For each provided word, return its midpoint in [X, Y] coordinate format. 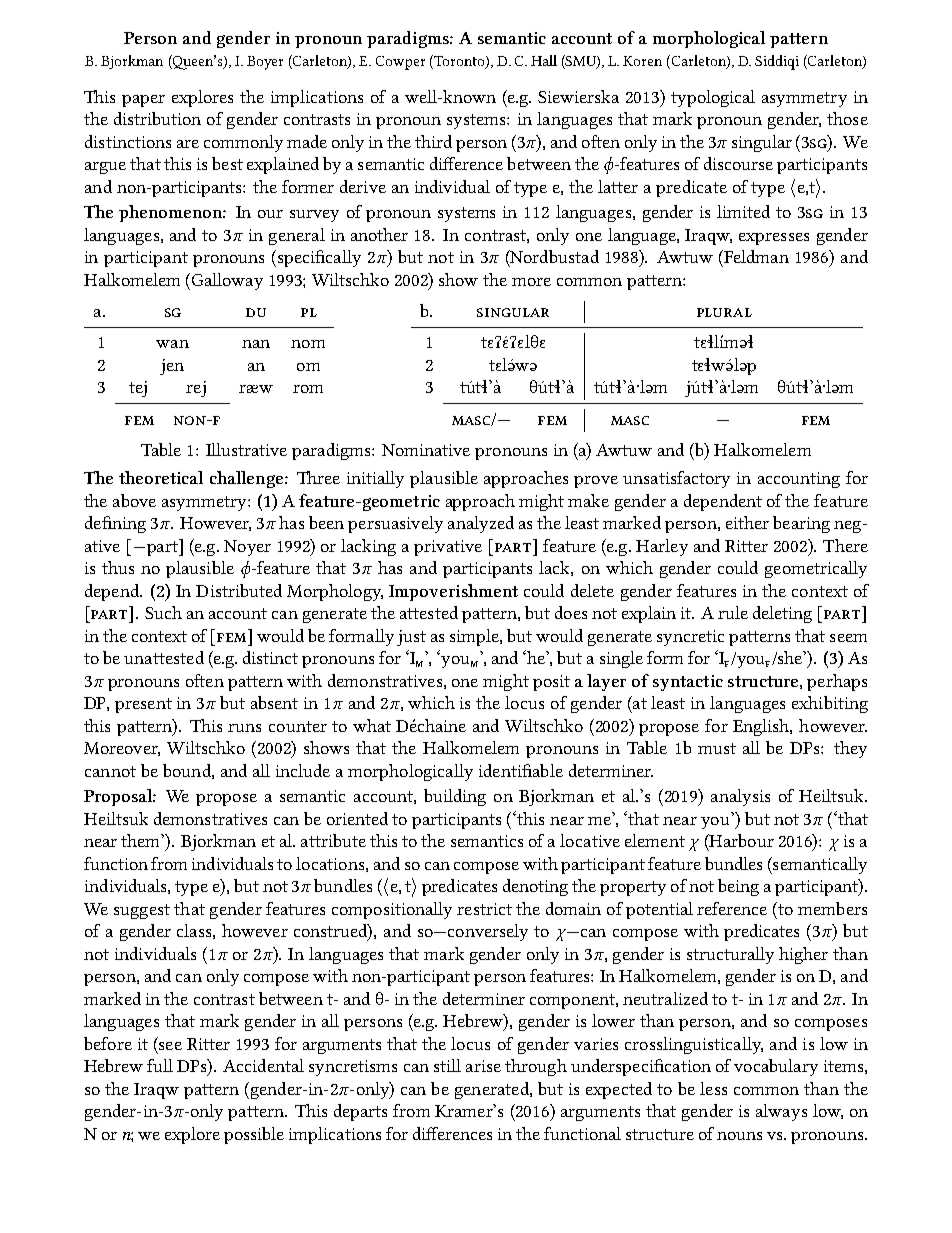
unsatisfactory [676, 479]
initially [375, 479]
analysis [740, 797]
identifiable [521, 770]
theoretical [161, 477]
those [847, 118]
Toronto [459, 62]
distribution [157, 118]
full [160, 1065]
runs [244, 728]
